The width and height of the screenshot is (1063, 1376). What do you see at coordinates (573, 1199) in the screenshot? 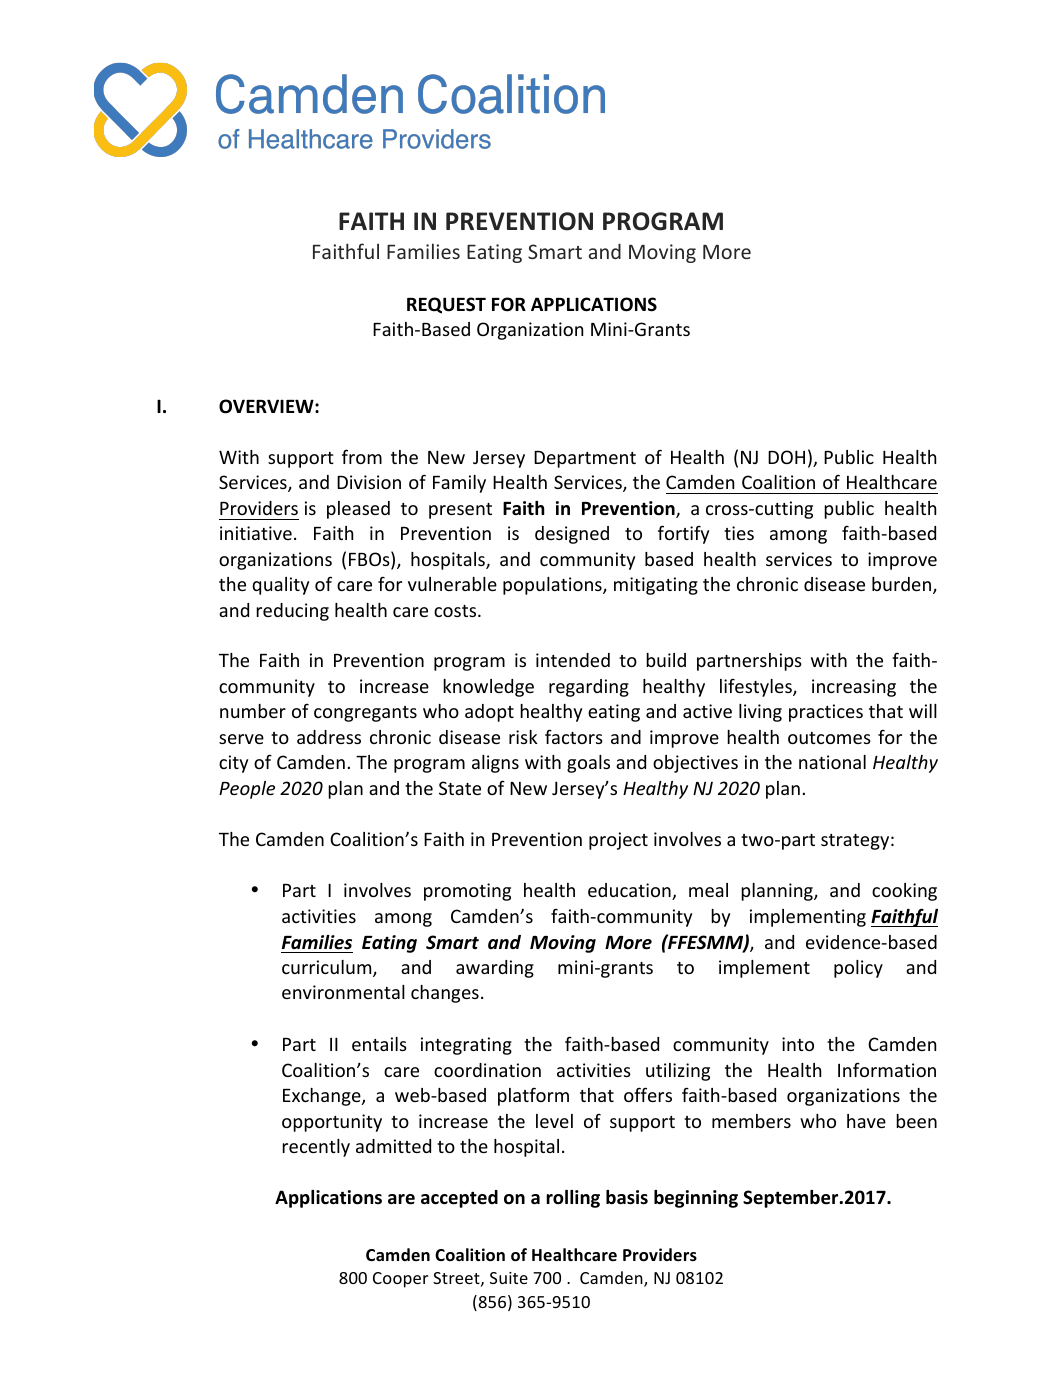
I see `rolling` at bounding box center [573, 1199].
